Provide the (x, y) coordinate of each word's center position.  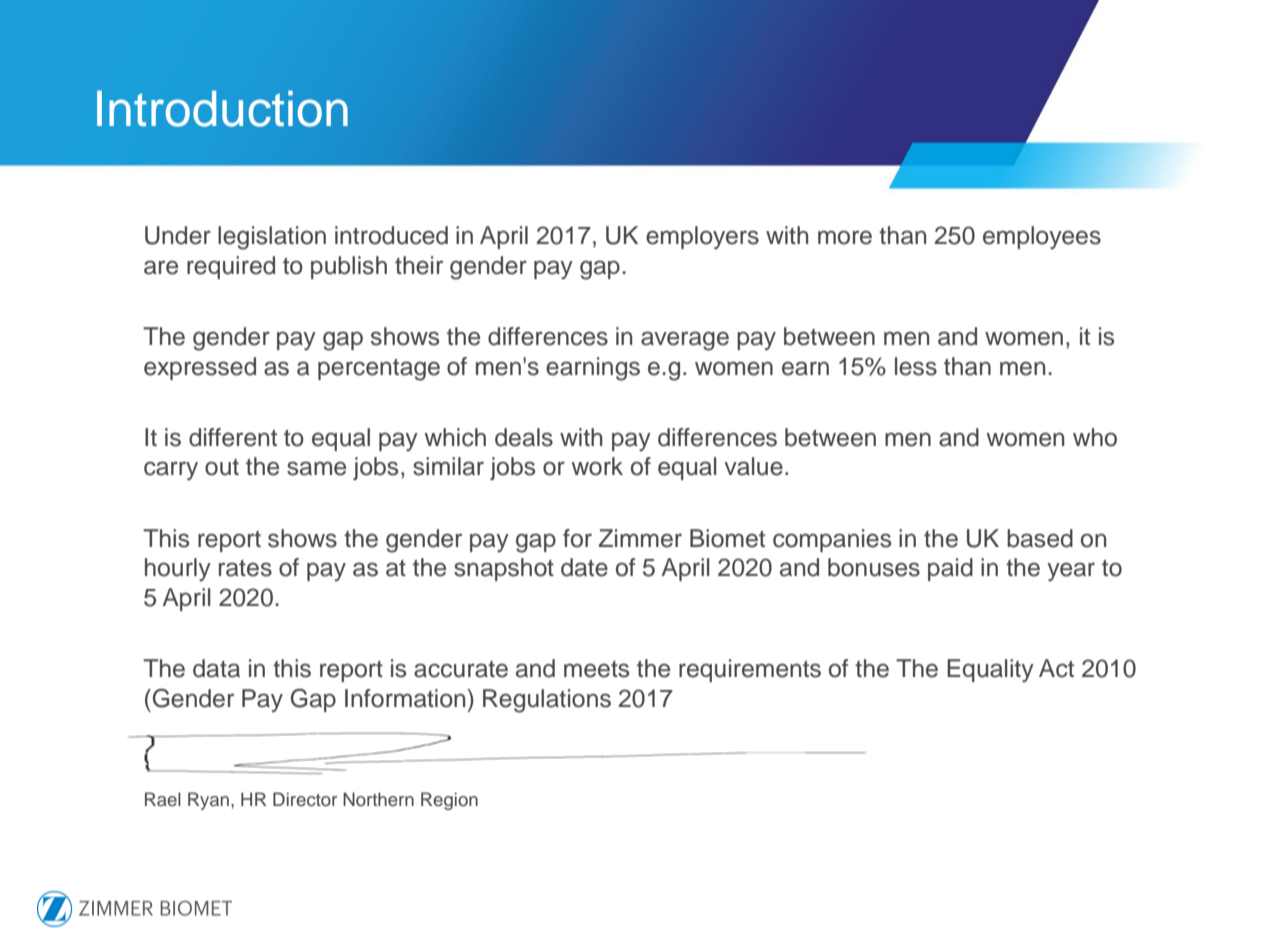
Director (305, 799)
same (316, 468)
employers (702, 238)
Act (1056, 668)
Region (449, 801)
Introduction (222, 108)
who (1095, 437)
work (597, 466)
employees (1042, 238)
